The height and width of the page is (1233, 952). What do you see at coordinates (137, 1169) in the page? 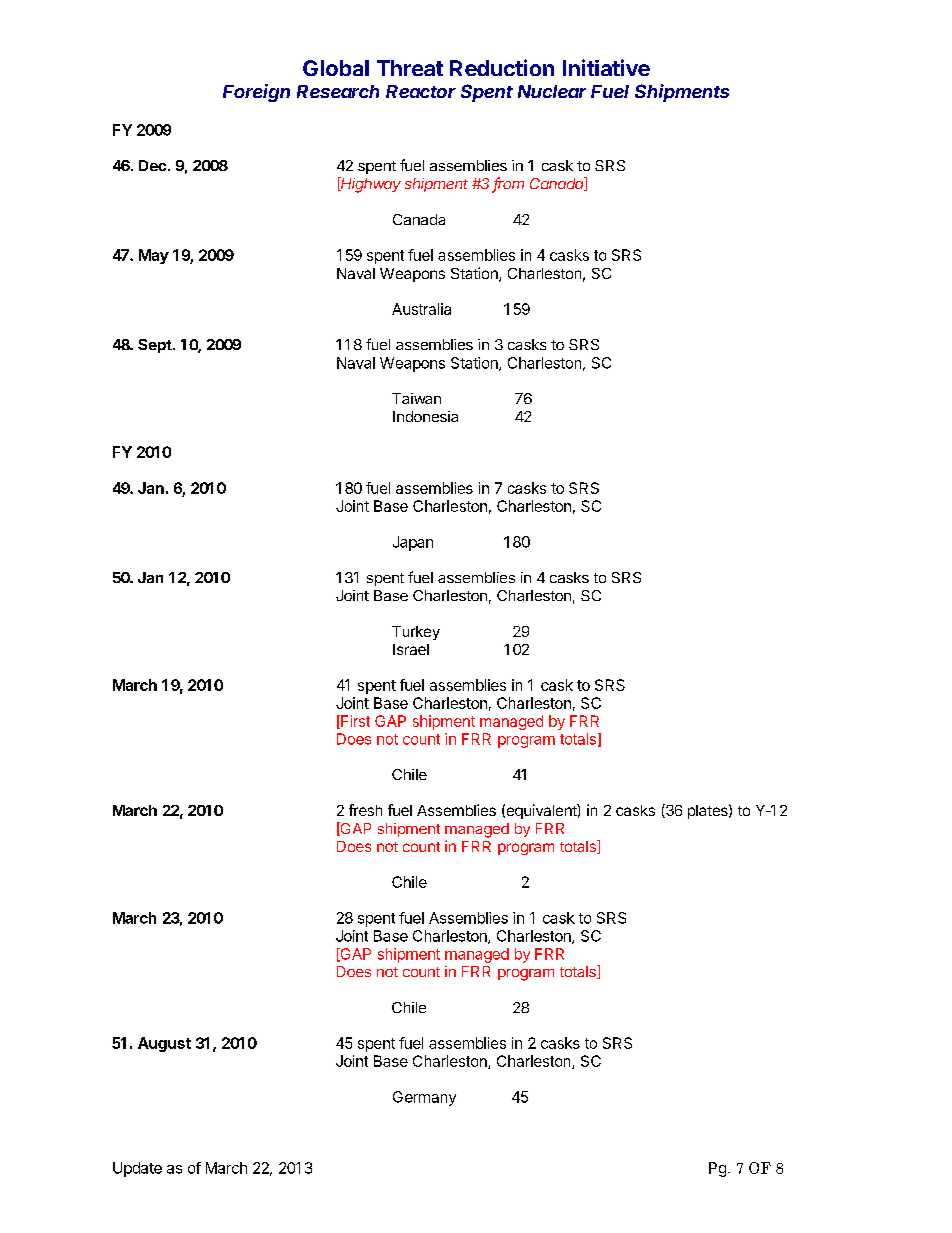
I see `Update` at bounding box center [137, 1169].
